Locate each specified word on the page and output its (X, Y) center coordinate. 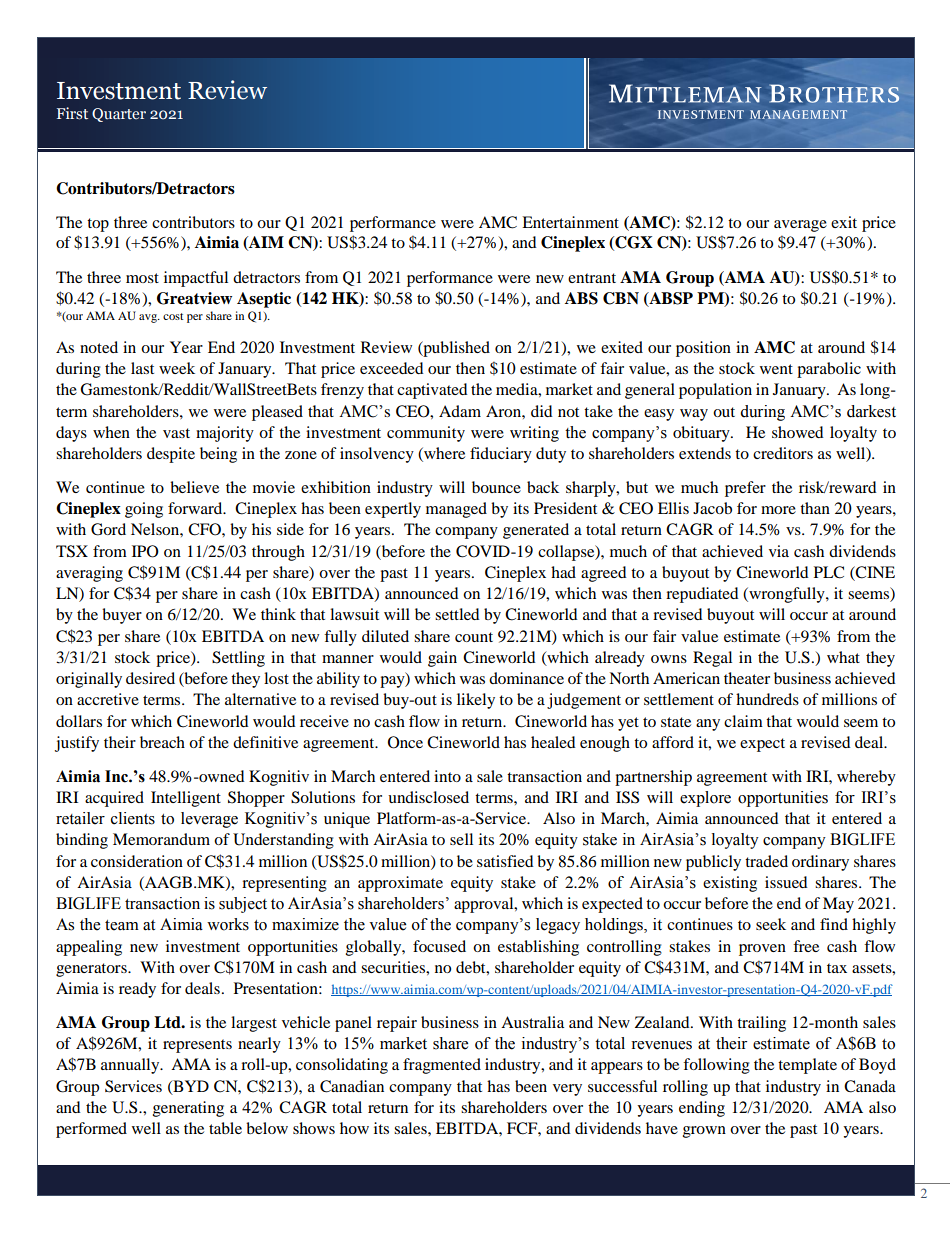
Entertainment (570, 222)
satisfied (505, 861)
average (800, 226)
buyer (122, 616)
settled (457, 614)
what (843, 657)
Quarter (119, 115)
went (776, 369)
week (177, 368)
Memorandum (161, 839)
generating (188, 1109)
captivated (432, 391)
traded (766, 861)
